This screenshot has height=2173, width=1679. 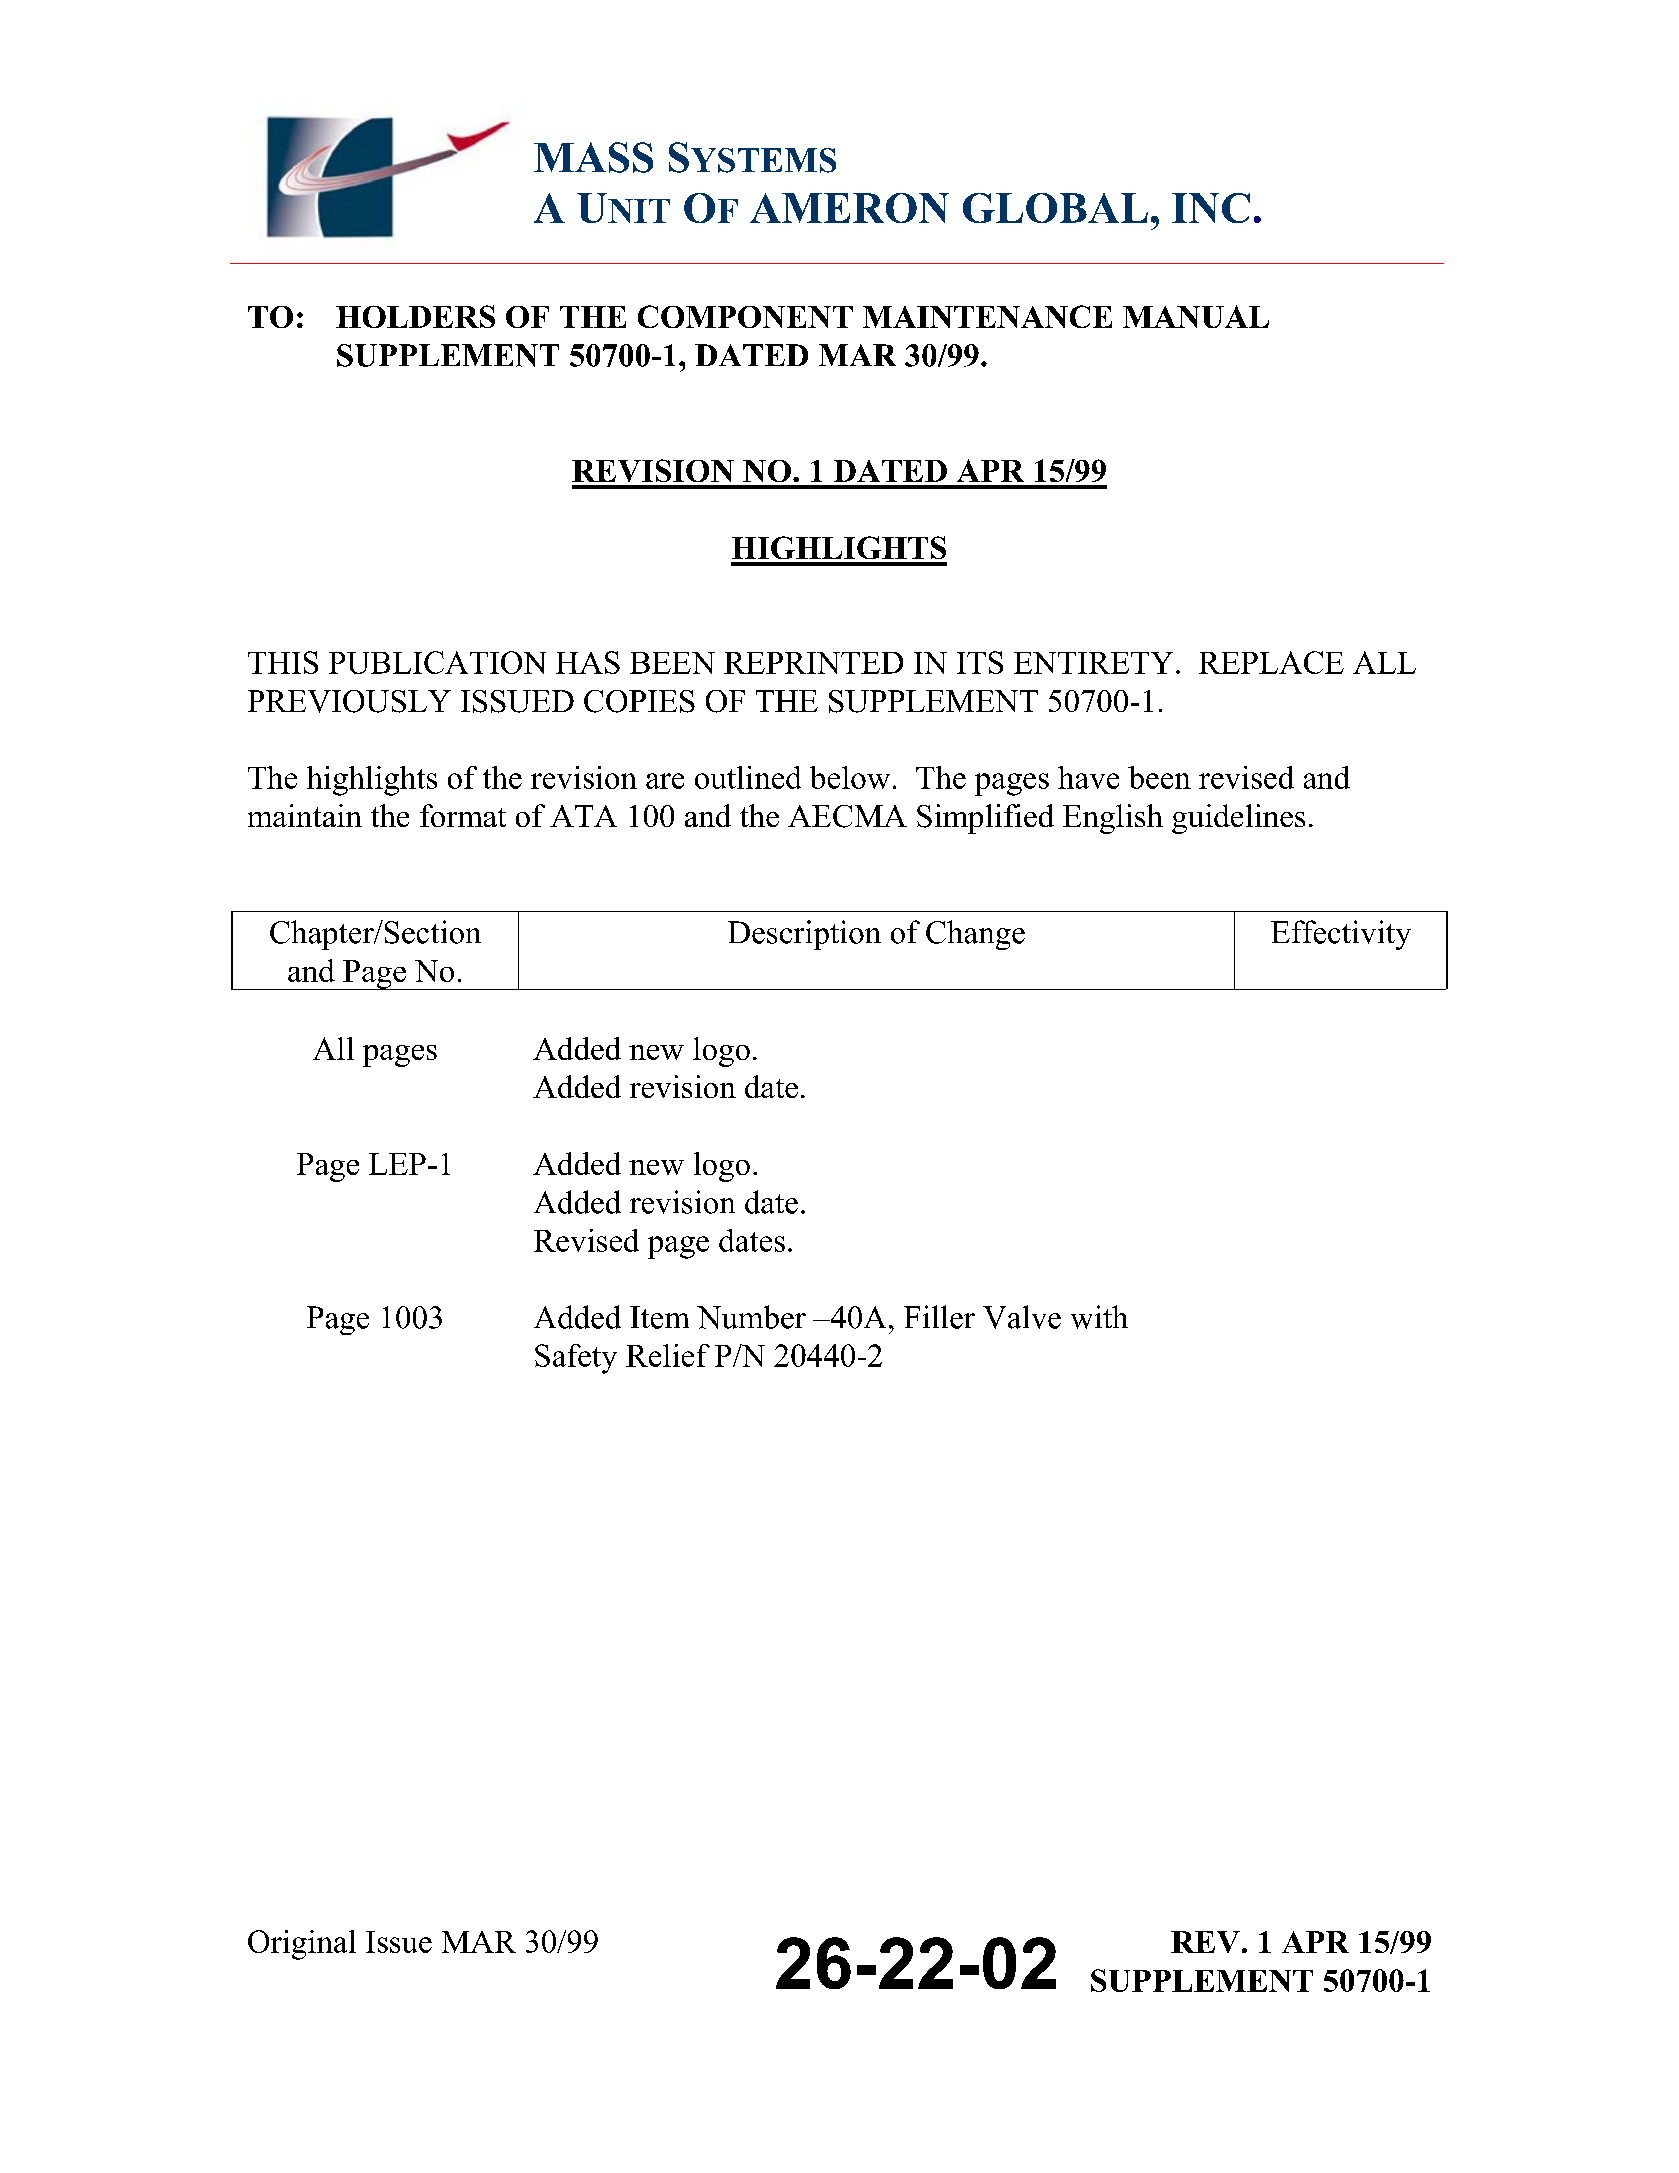 What do you see at coordinates (463, 815) in the screenshot?
I see `format` at bounding box center [463, 815].
